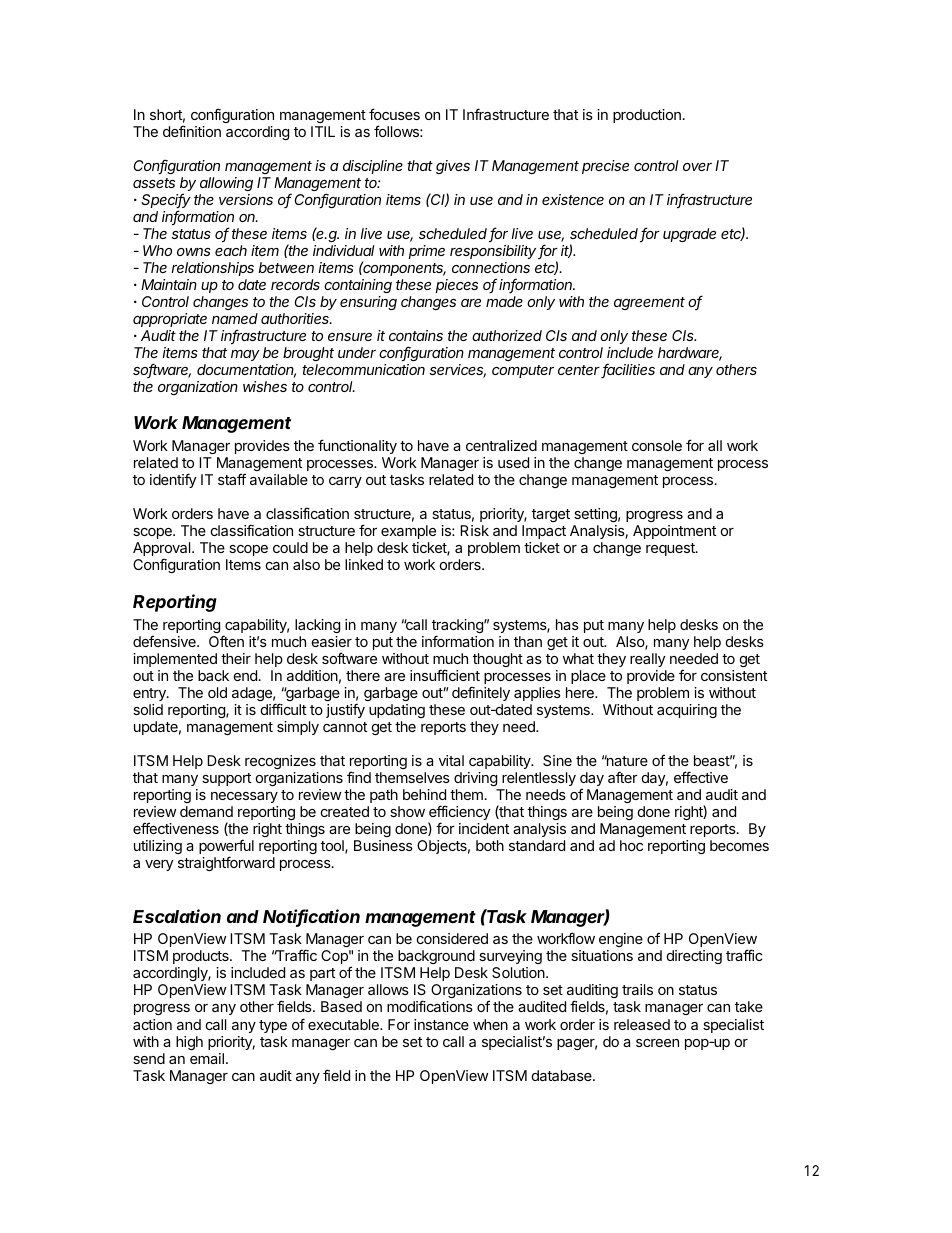 The width and height of the page is (952, 1233). Describe the element at coordinates (649, 303) in the page. I see `agreement` at that location.
